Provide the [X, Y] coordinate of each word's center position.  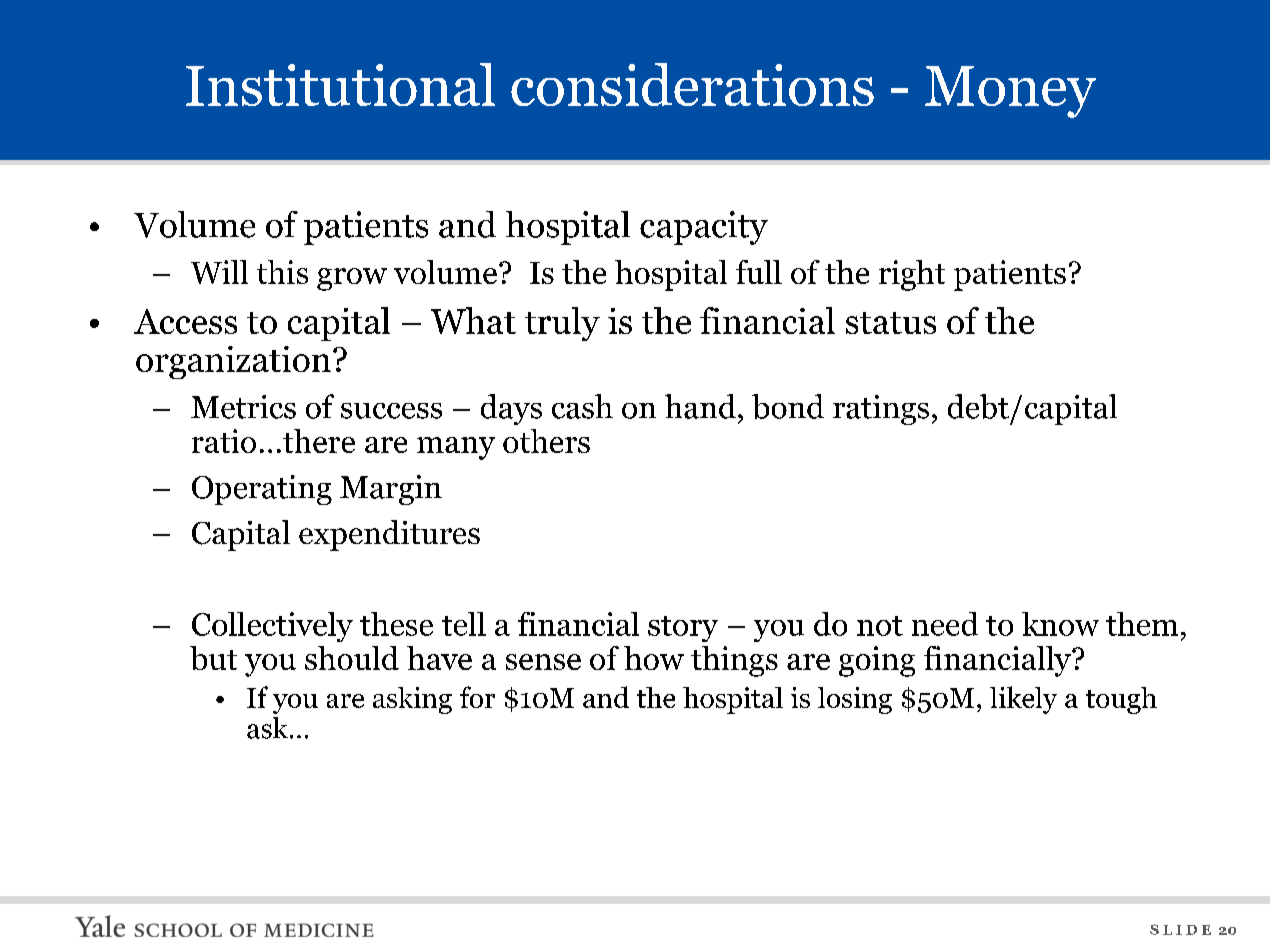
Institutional [340, 84]
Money [1010, 92]
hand [700, 406]
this [282, 272]
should [352, 658]
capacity [704, 228]
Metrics [243, 407]
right [912, 275]
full [759, 272]
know [1060, 624]
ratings [881, 410]
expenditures [389, 535]
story [683, 629]
